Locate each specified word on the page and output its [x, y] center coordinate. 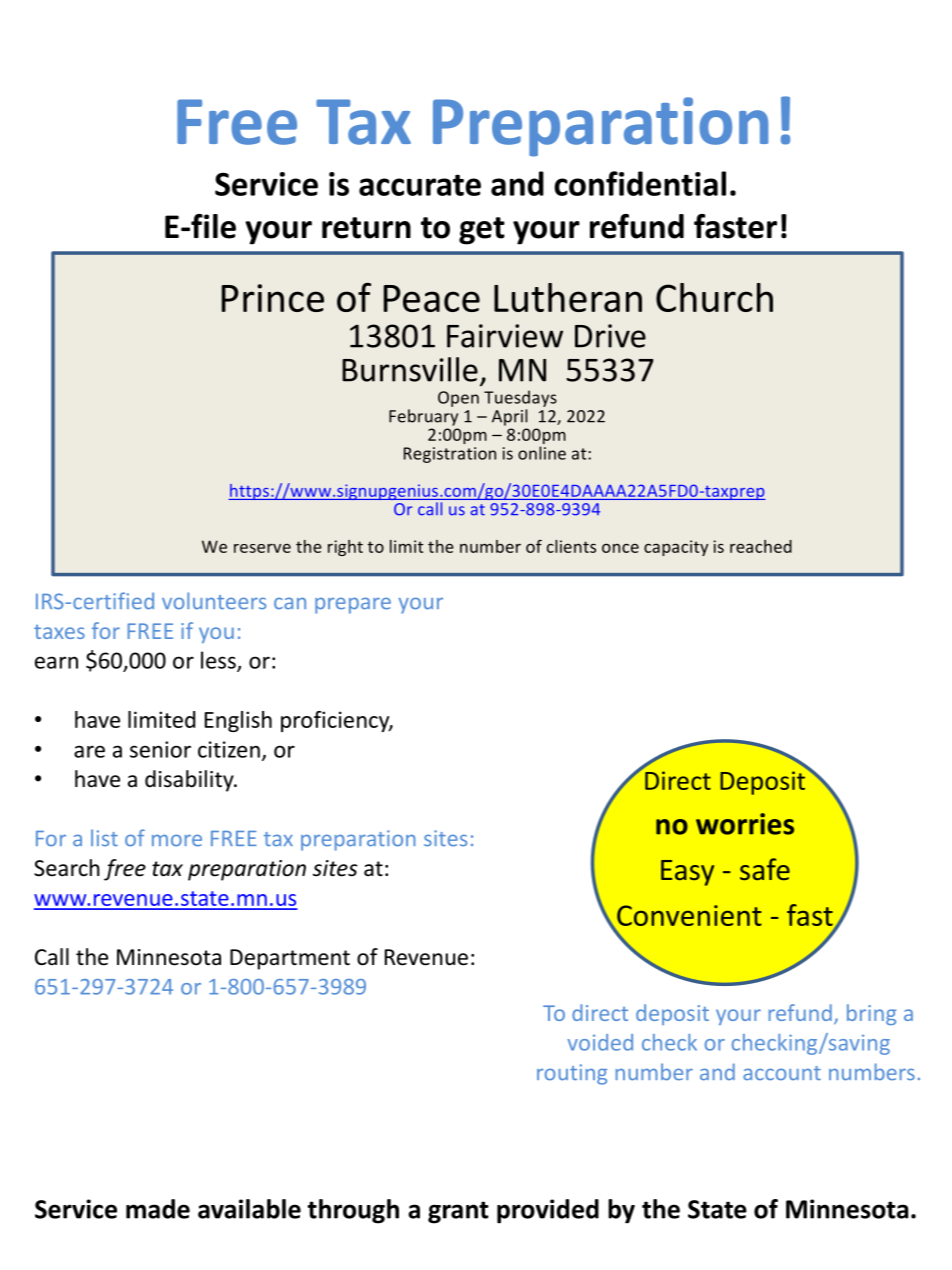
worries [745, 824]
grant [458, 1212]
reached [761, 546]
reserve [262, 548]
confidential [640, 183]
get [482, 231]
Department [290, 959]
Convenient [688, 917]
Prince [273, 298]
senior [160, 749]
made [158, 1209]
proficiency [336, 721]
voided [600, 1042]
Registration [450, 455]
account [782, 1073]
